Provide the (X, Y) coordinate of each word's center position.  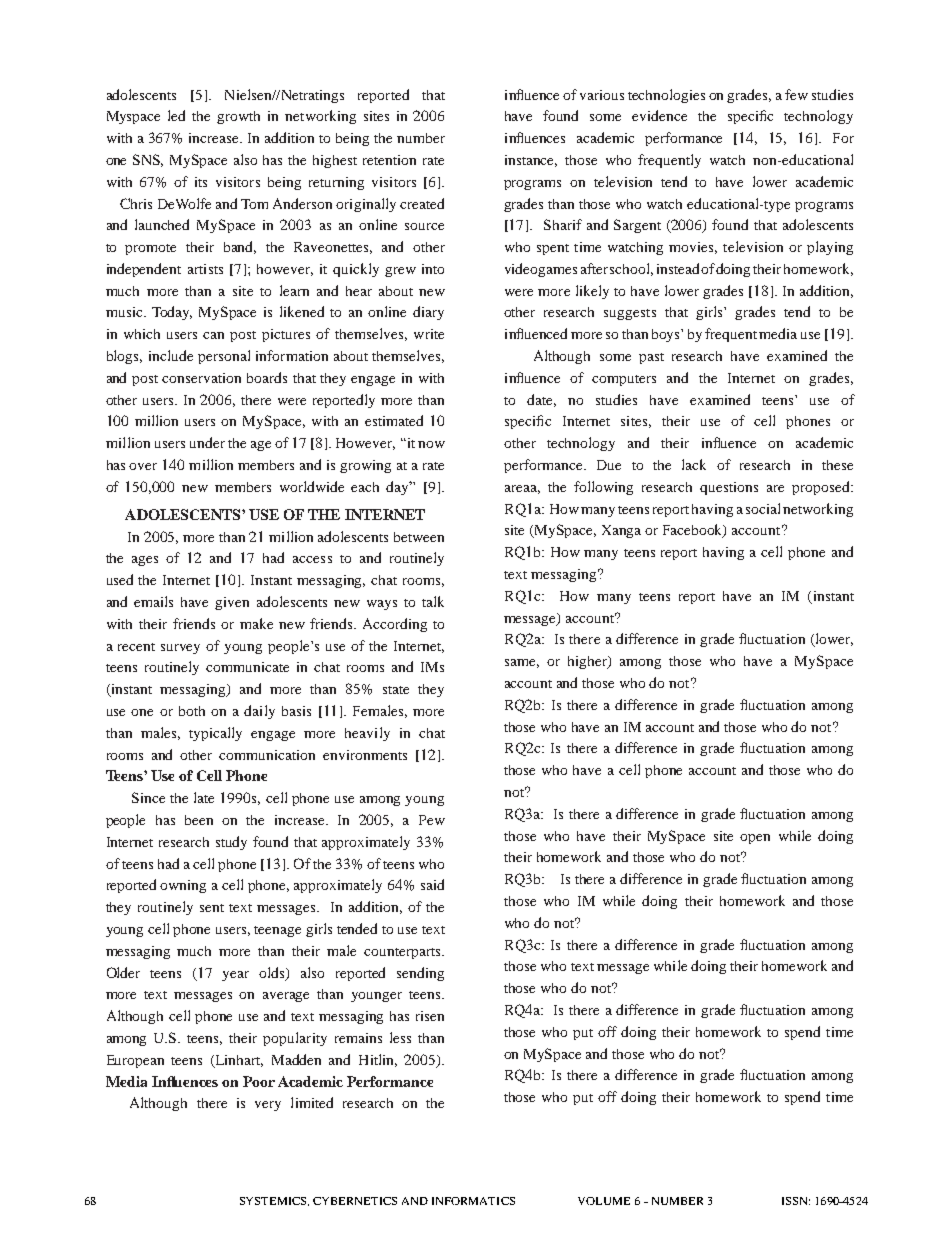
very (268, 1106)
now (431, 444)
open (755, 839)
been (199, 820)
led (176, 115)
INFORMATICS (473, 1201)
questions (729, 488)
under (207, 442)
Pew (432, 820)
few (796, 94)
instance (531, 161)
